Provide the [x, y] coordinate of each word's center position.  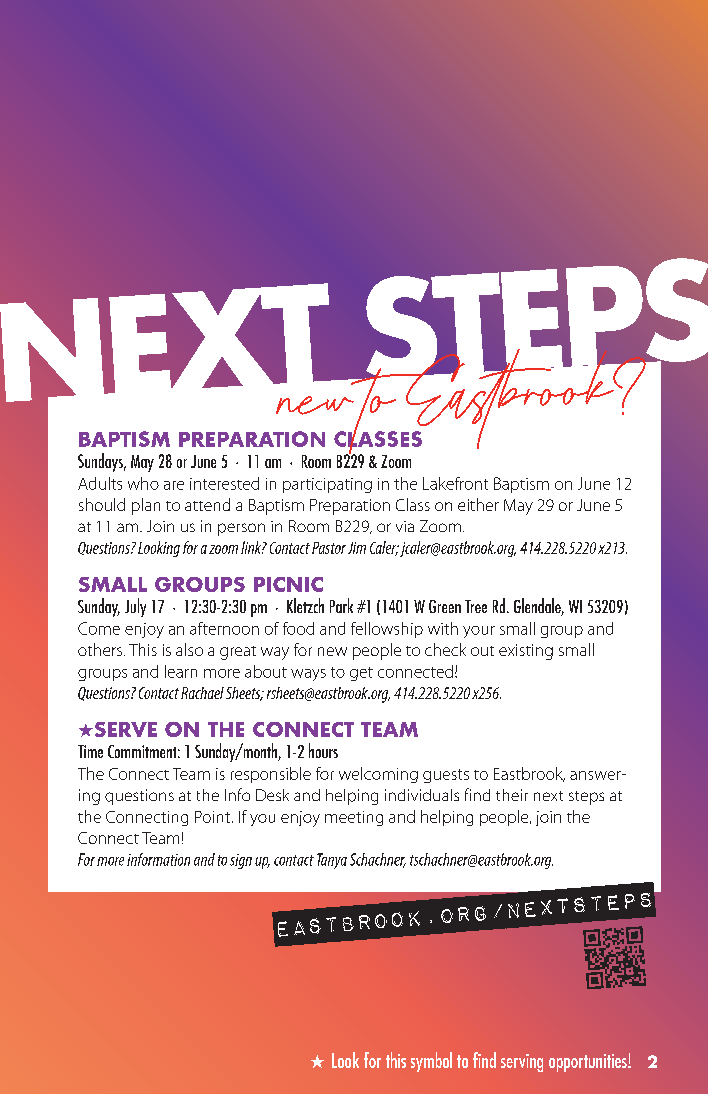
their [512, 795]
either [478, 504]
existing [526, 652]
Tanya [332, 861]
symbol [431, 1062]
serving [522, 1063]
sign [241, 861]
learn [181, 671]
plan [146, 506]
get [361, 674]
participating [327, 485]
